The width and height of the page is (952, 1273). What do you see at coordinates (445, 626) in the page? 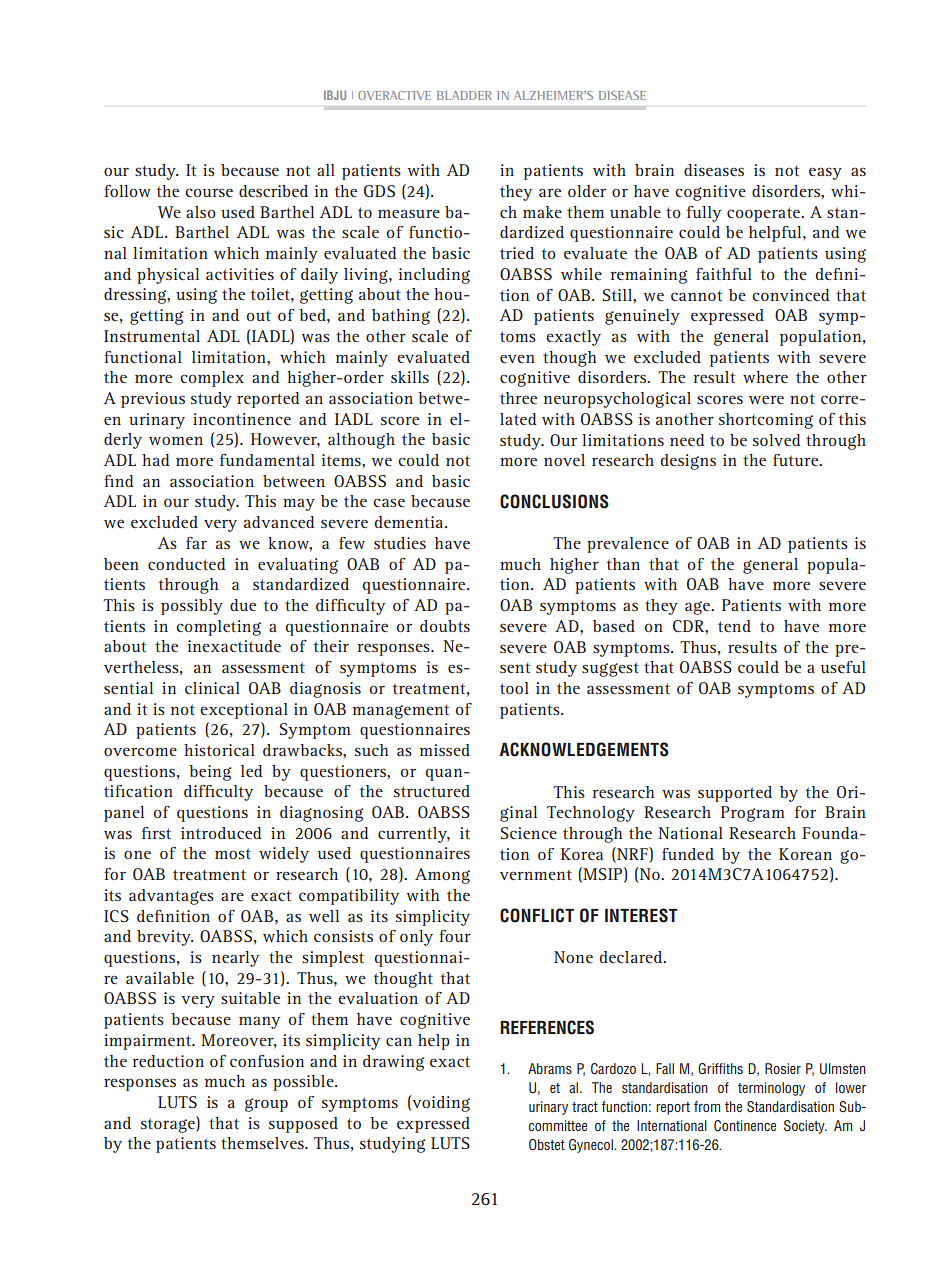
I see `doubts` at bounding box center [445, 626].
